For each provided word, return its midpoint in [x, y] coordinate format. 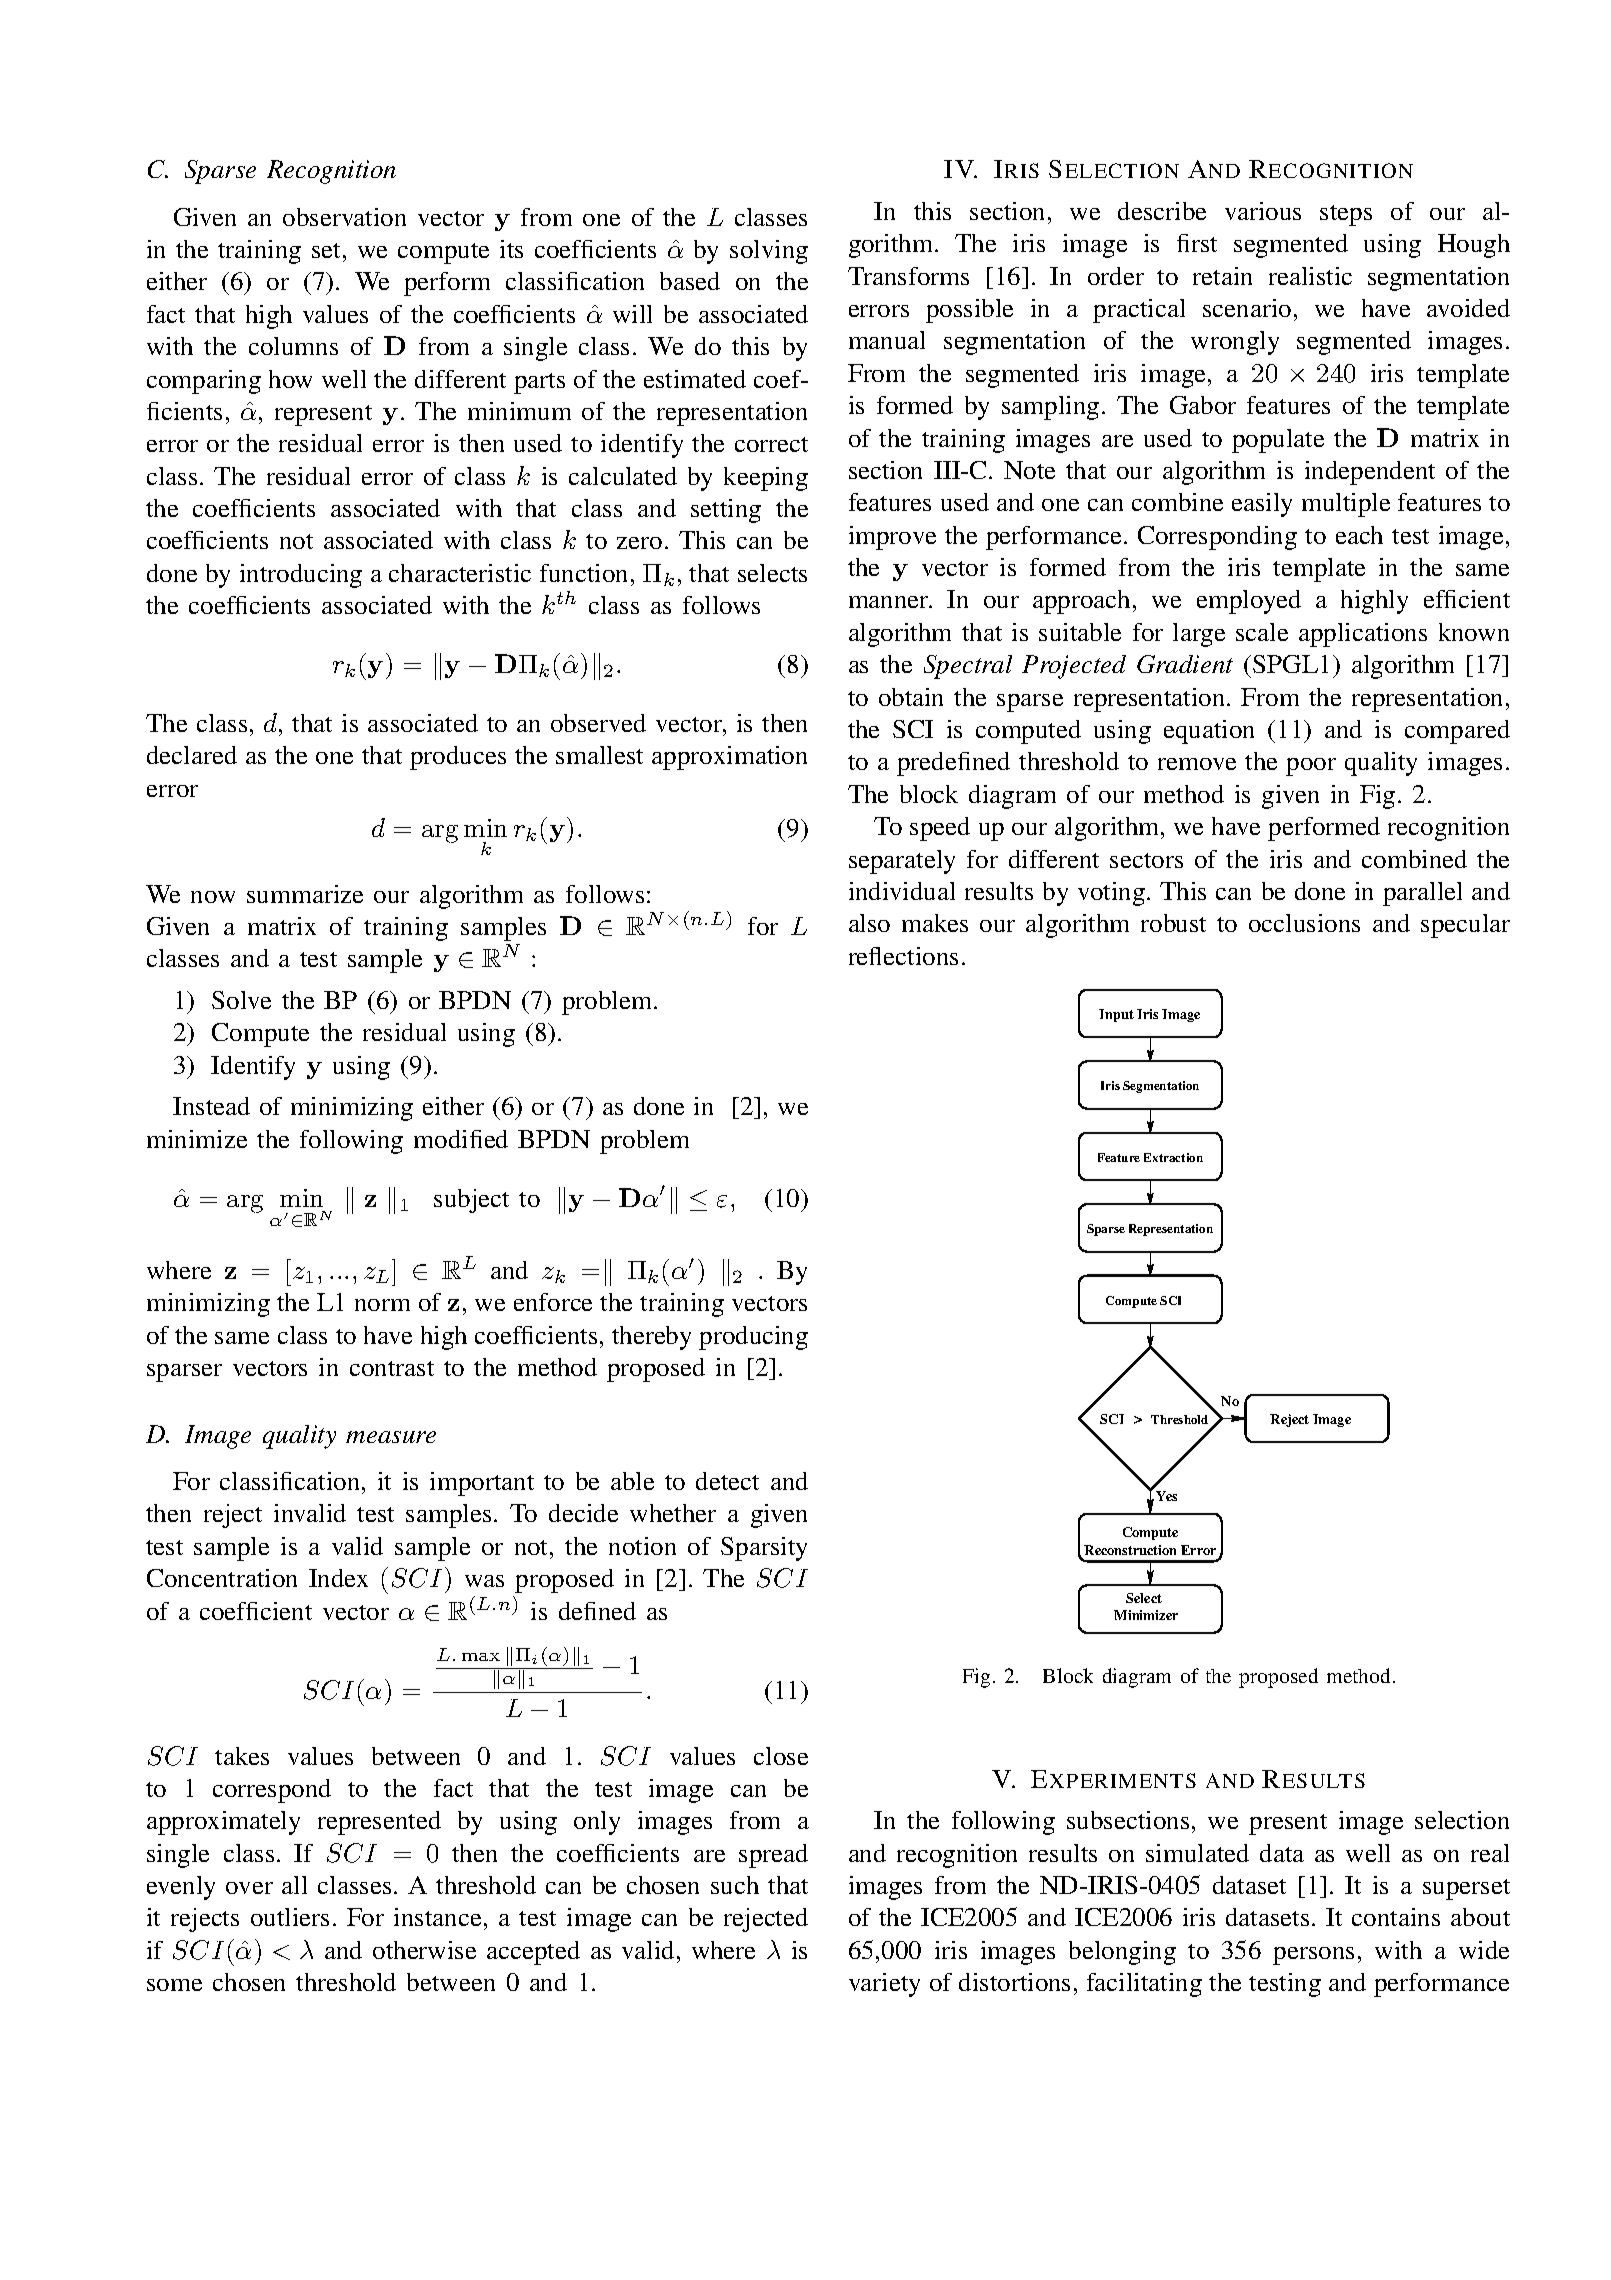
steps [1346, 215]
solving [769, 252]
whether [673, 1513]
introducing [301, 576]
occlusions [1304, 923]
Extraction [1173, 1157]
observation [344, 217]
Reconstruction [1130, 1550]
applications [1363, 635]
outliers [290, 1917]
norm [382, 1305]
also [869, 923]
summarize [305, 894]
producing [753, 1338]
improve [892, 538]
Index [338, 1578]
